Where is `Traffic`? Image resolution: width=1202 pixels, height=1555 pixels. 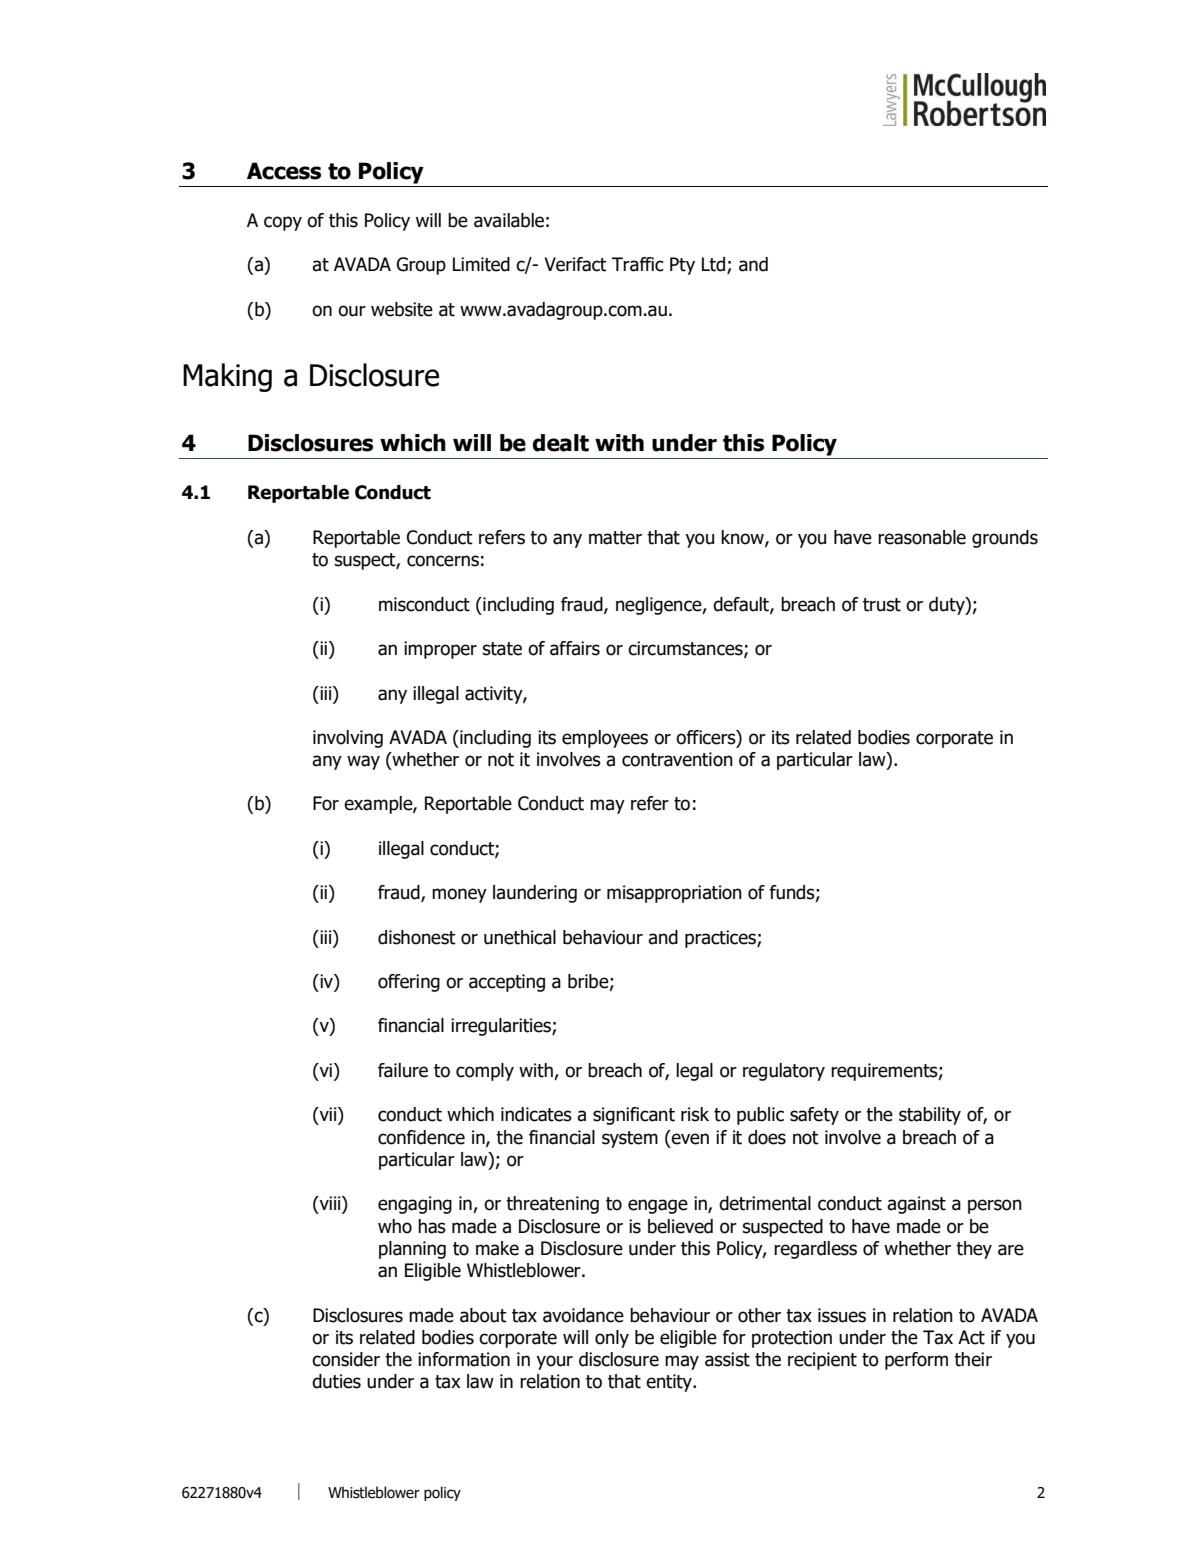
Traffic is located at coordinates (638, 264).
